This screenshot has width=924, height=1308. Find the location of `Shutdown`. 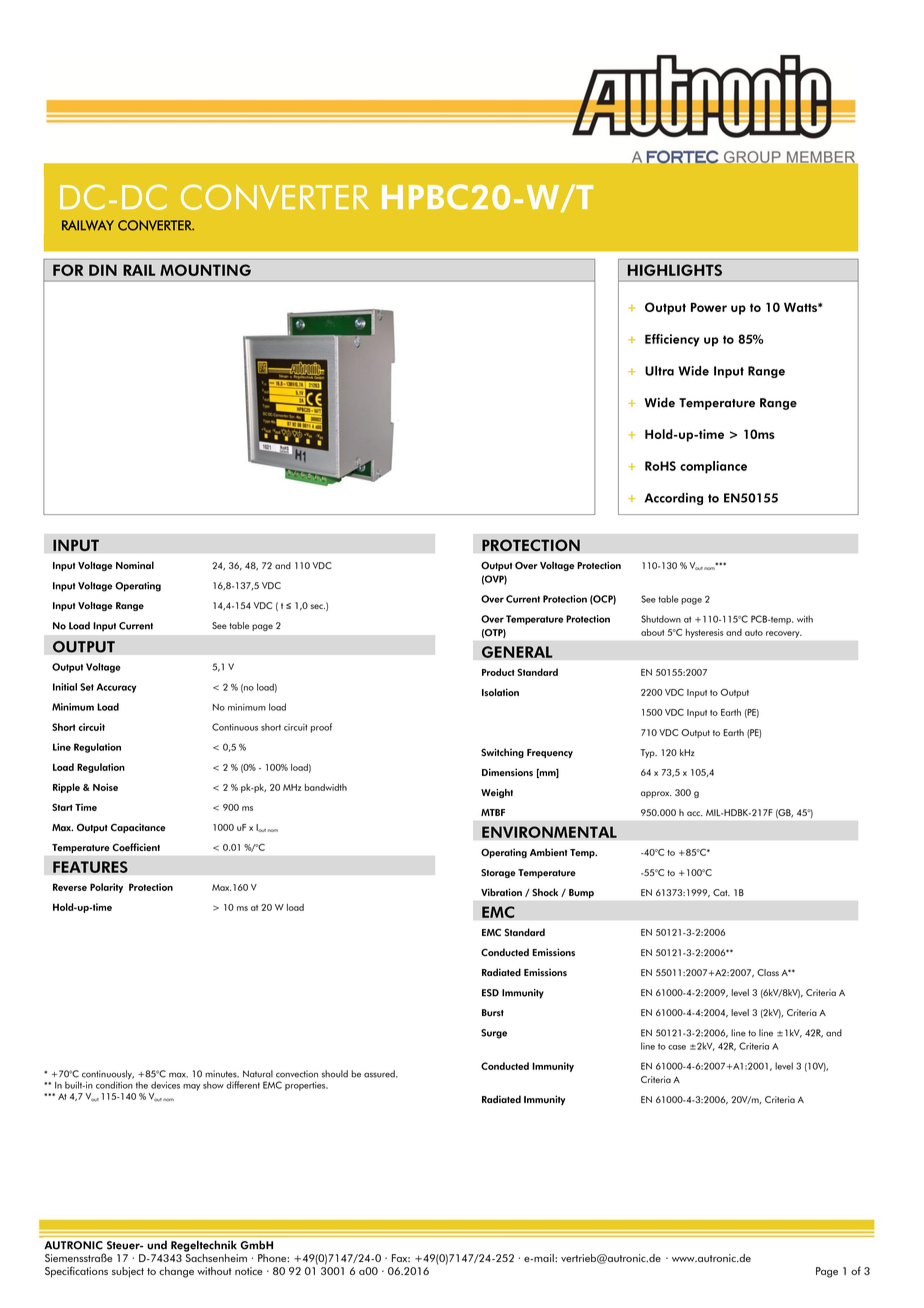

Shutdown is located at coordinates (661, 619).
